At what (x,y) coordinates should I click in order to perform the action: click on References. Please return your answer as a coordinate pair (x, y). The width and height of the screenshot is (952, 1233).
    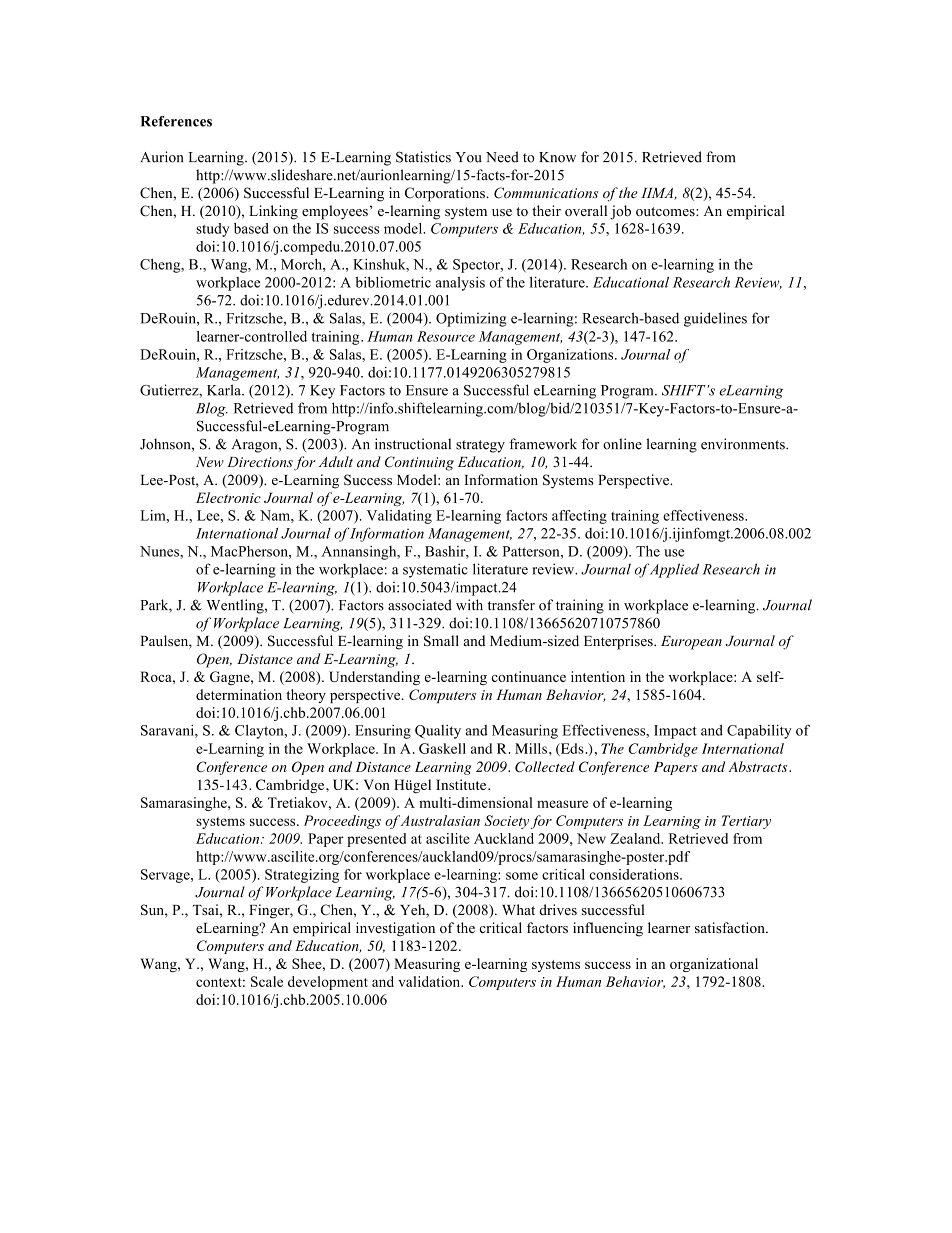
    Looking at the image, I should click on (176, 121).
